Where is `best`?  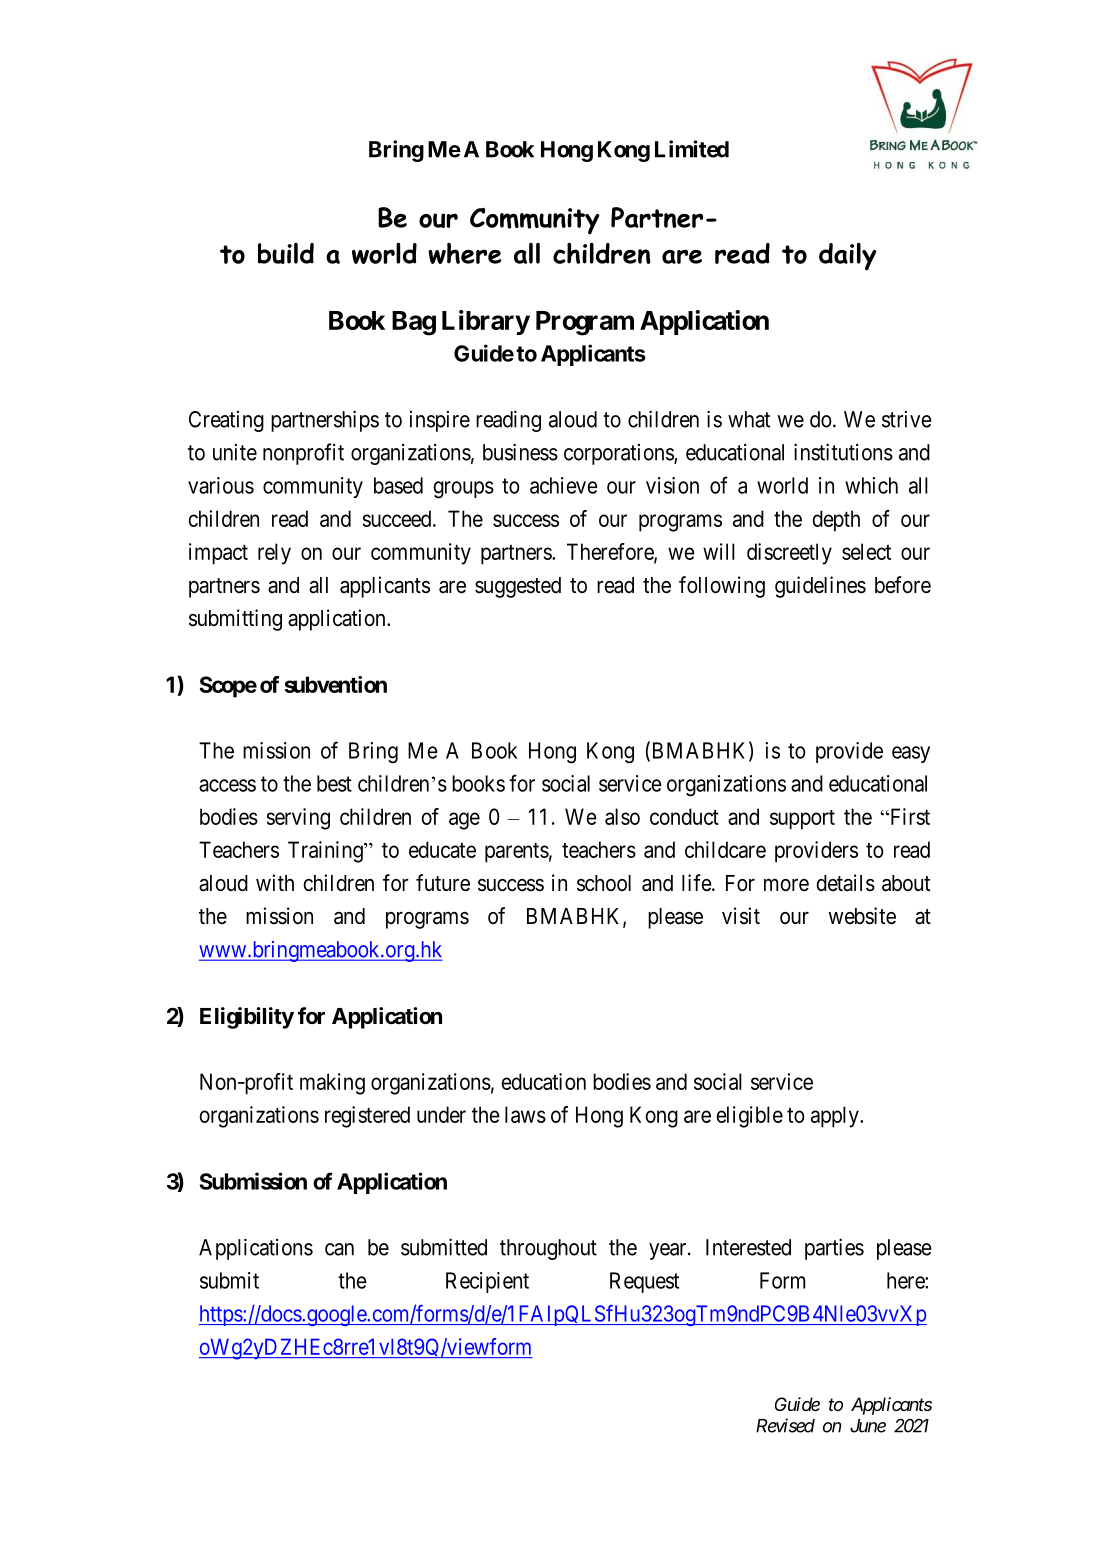 best is located at coordinates (334, 783).
